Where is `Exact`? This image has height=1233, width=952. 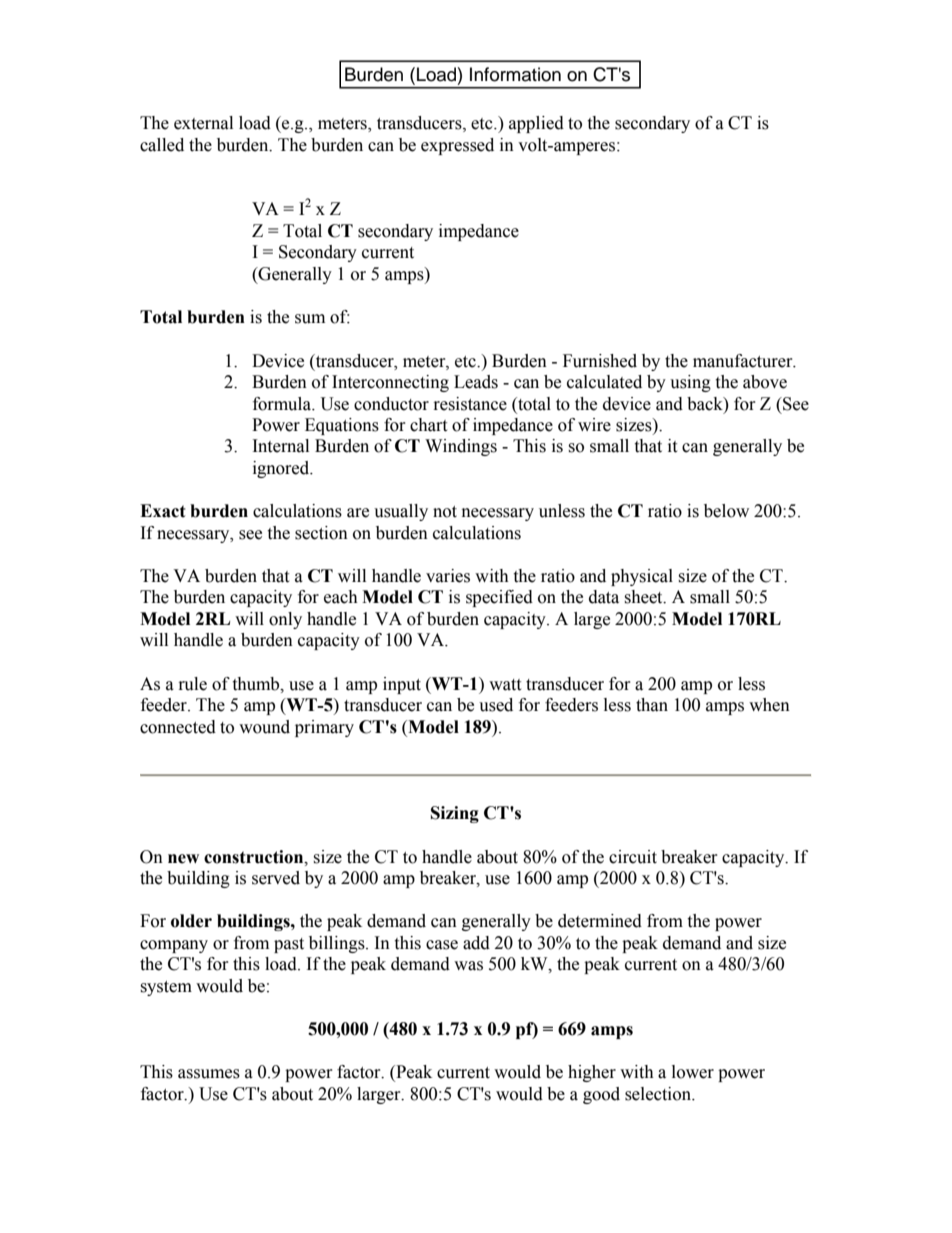 Exact is located at coordinates (163, 511).
